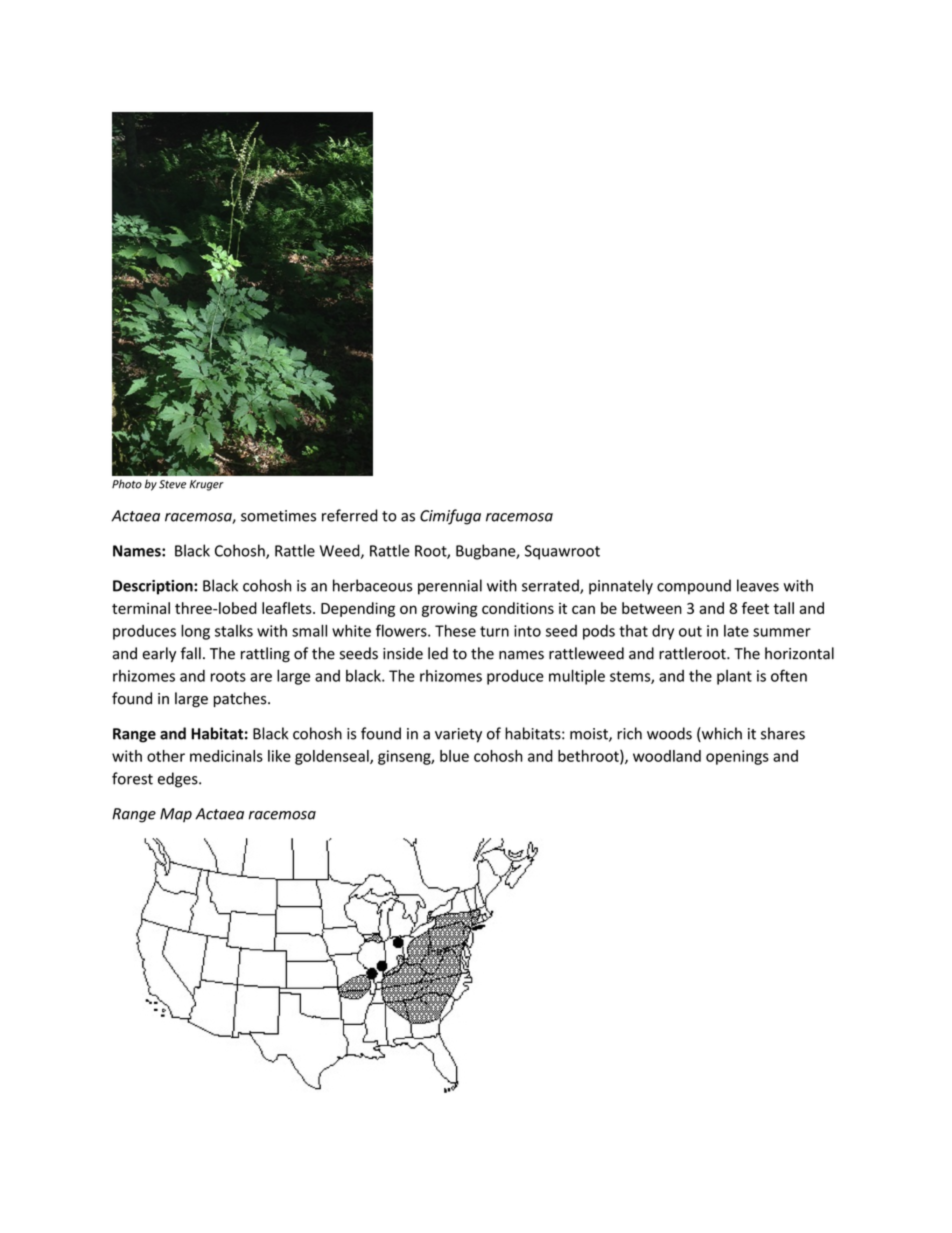 The width and height of the page is (952, 1233). I want to click on late, so click(736, 631).
